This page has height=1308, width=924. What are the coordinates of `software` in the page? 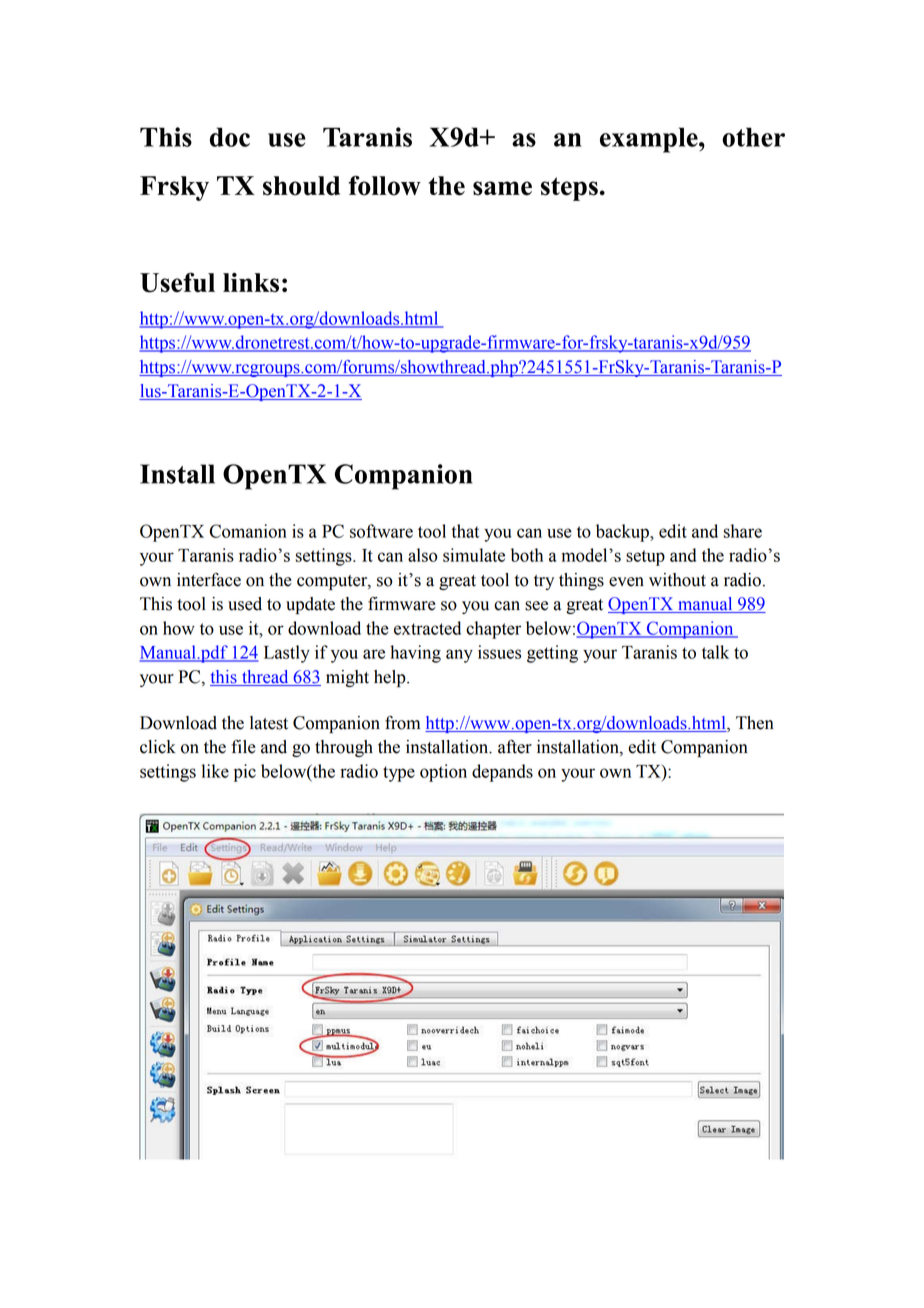 It's located at (381, 531).
